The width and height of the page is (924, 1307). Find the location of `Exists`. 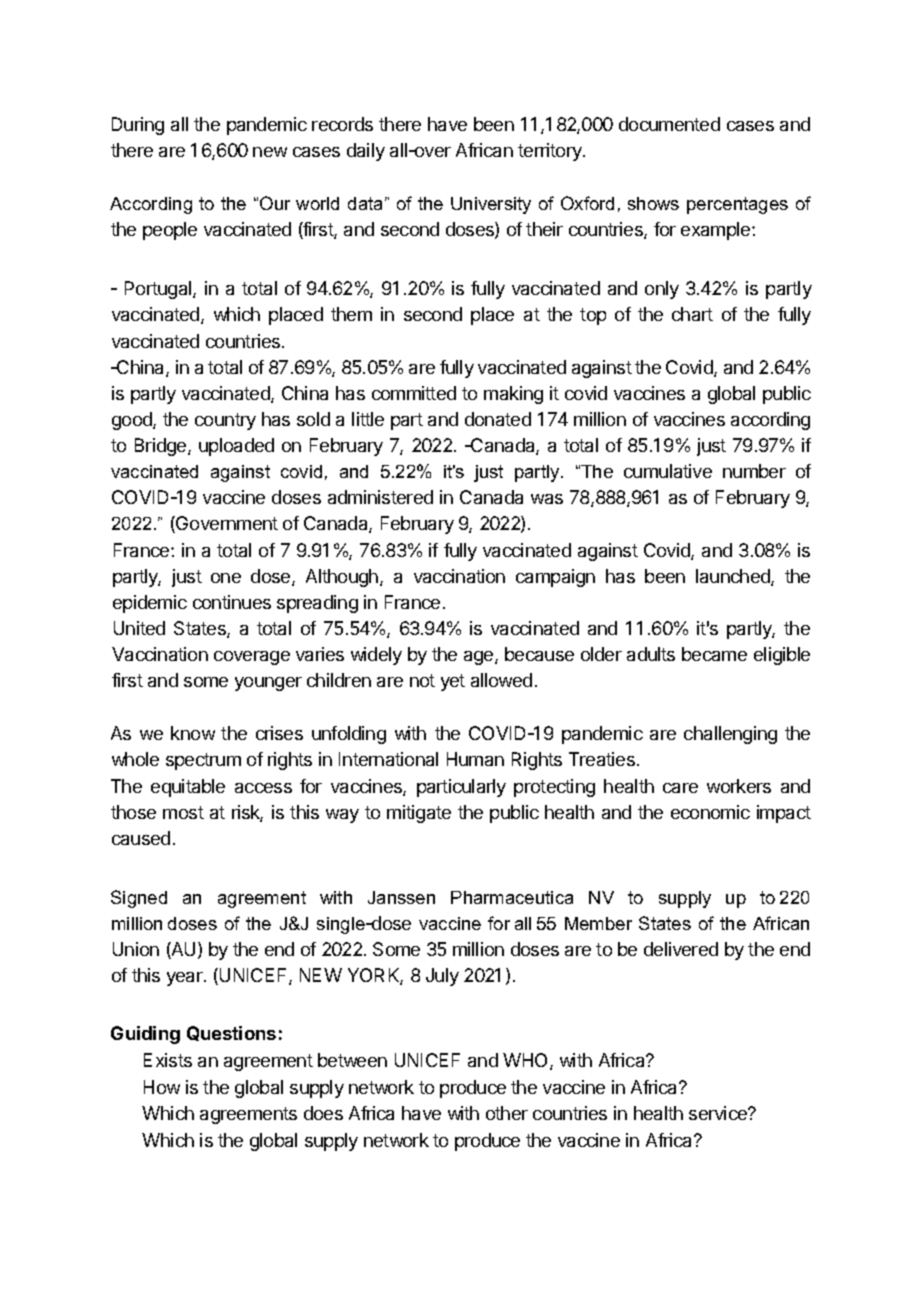

Exists is located at coordinates (168, 1060).
